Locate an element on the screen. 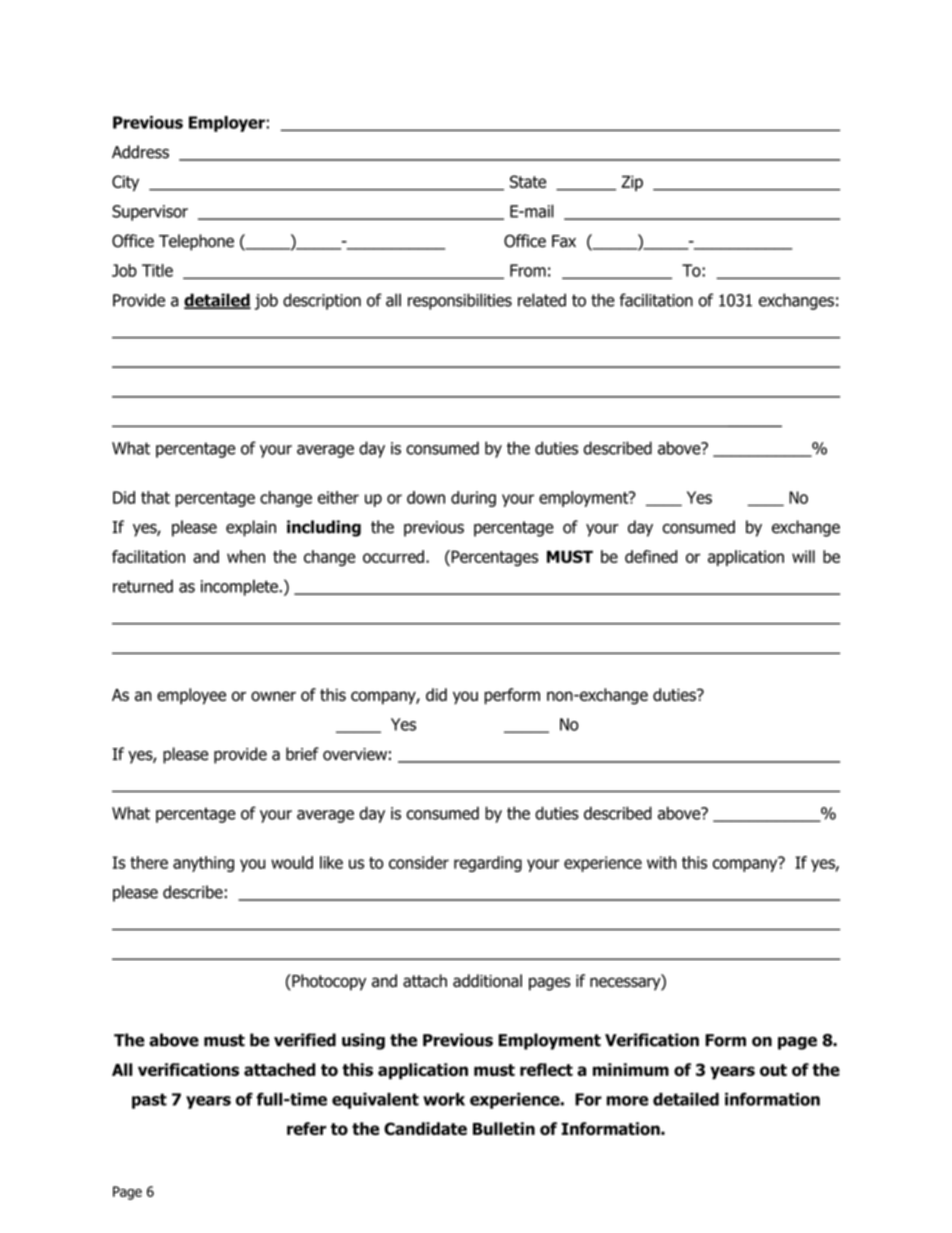  Employer is located at coordinates (227, 124).
